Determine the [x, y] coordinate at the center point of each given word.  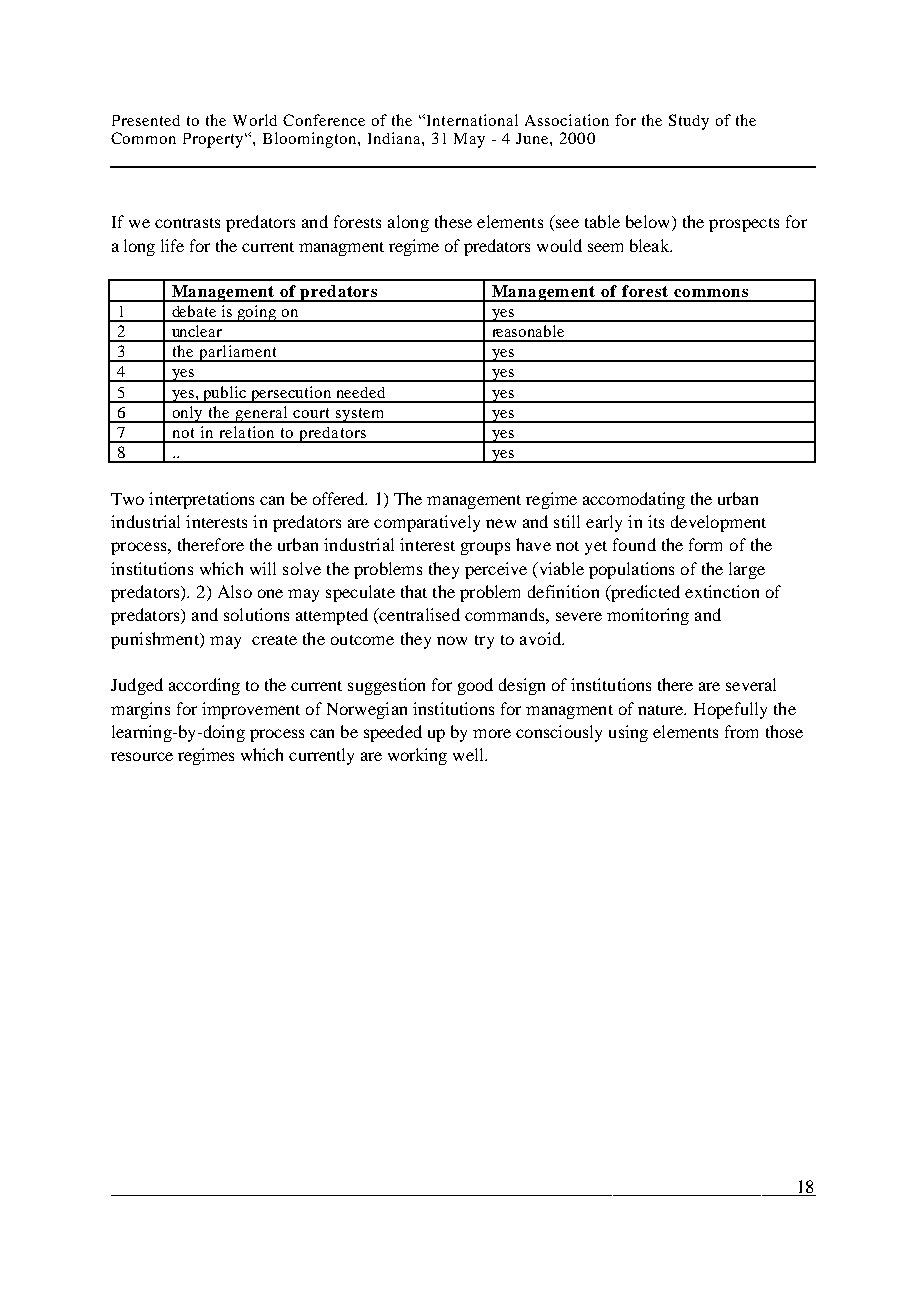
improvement [251, 710]
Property [215, 140]
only [187, 414]
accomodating [634, 500]
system [359, 415]
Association [567, 120]
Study [689, 122]
